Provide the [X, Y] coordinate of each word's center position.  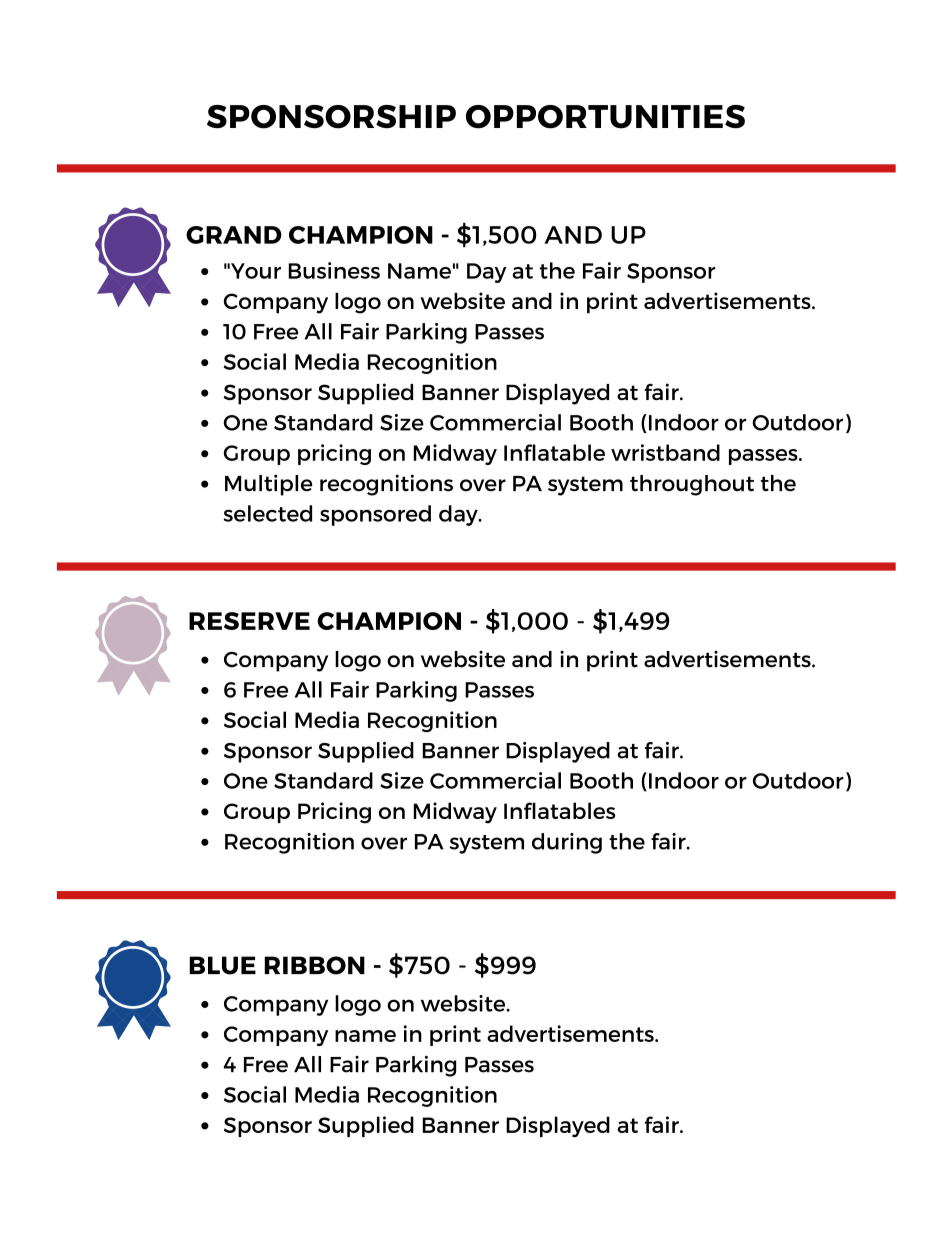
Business [334, 270]
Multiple [269, 485]
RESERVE [249, 621]
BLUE [222, 965]
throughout [692, 485]
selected [267, 513]
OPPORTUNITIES [605, 117]
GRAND [234, 235]
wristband [665, 452]
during [567, 843]
